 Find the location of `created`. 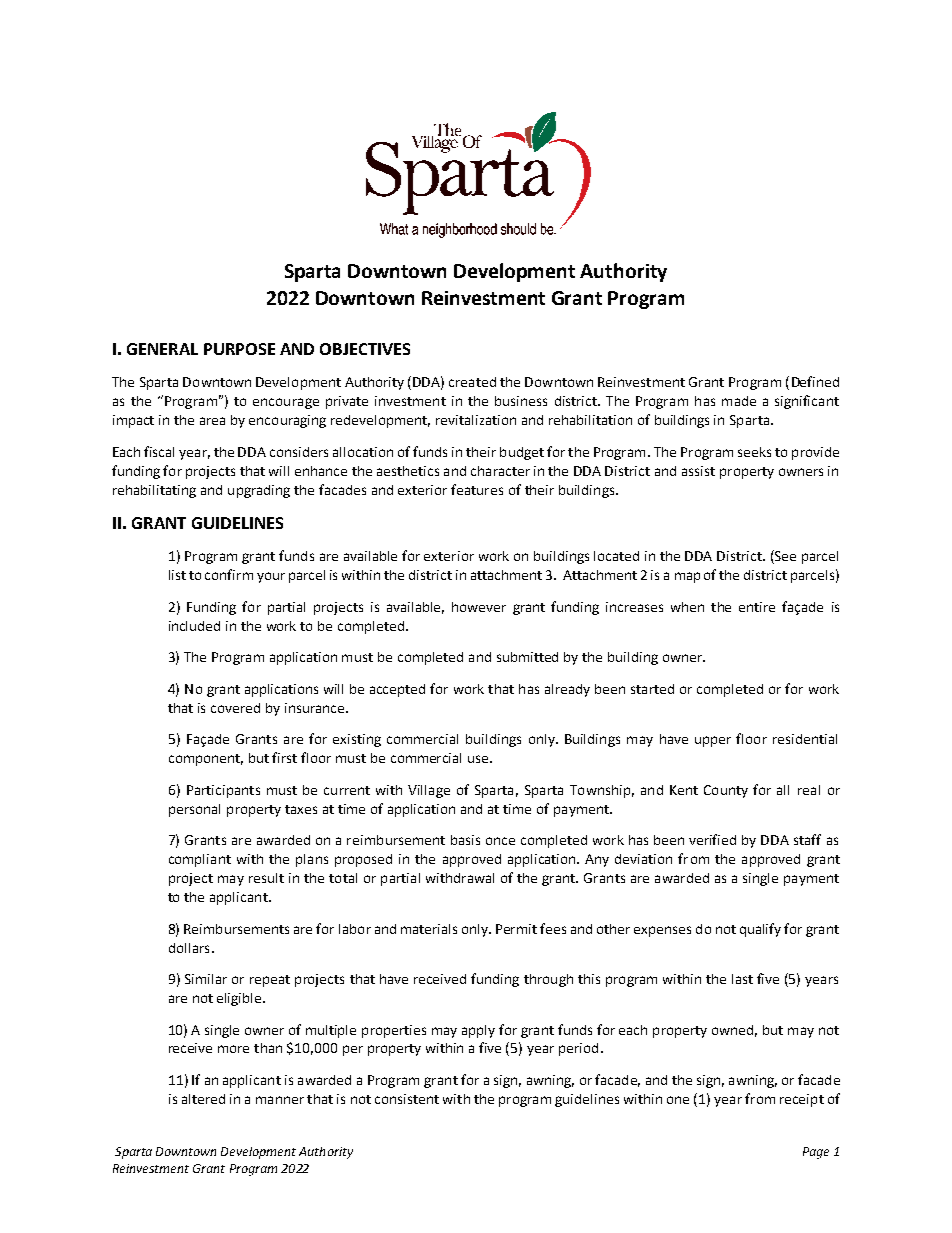

created is located at coordinates (472, 382).
